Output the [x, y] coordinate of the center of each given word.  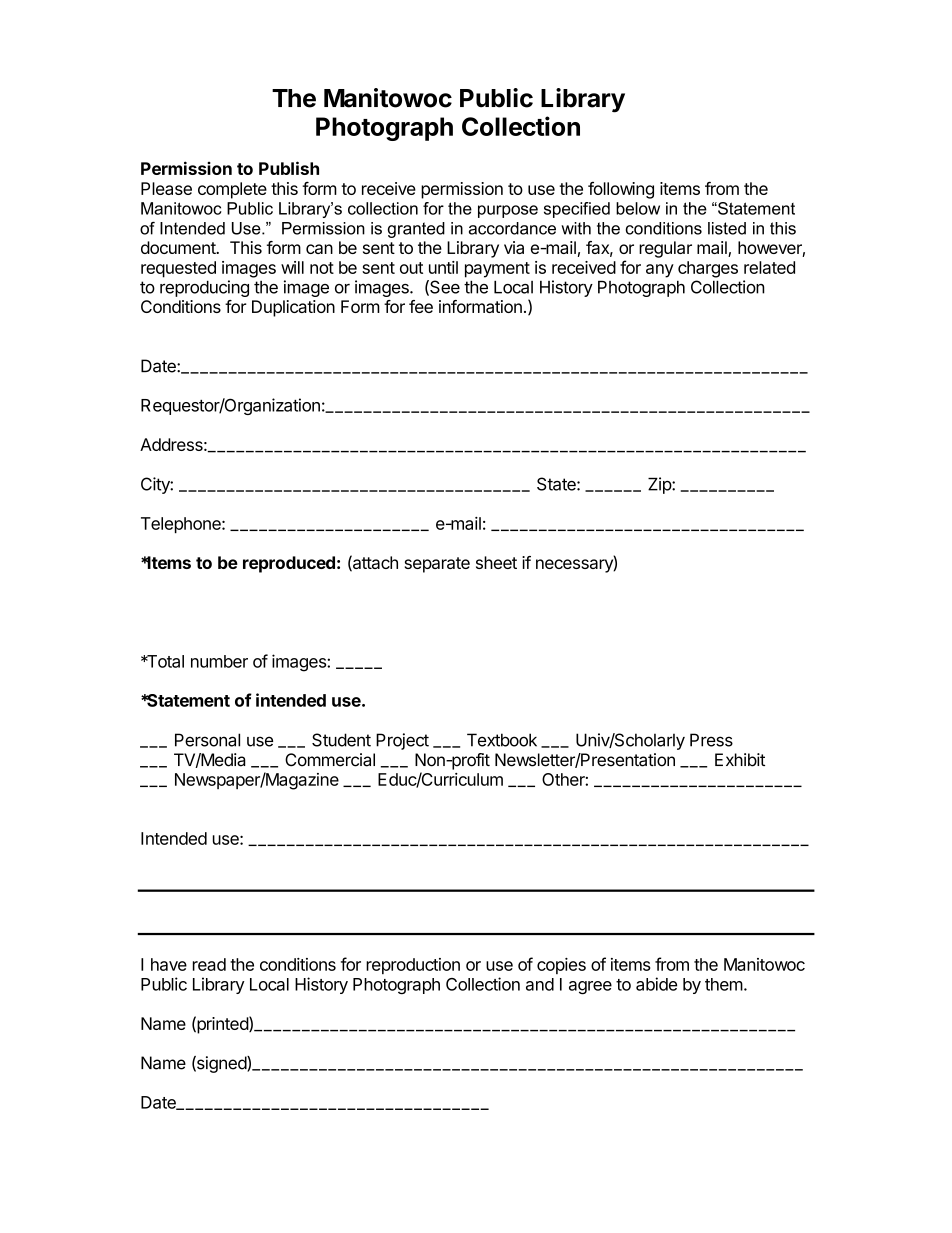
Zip [660, 485]
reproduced [289, 564]
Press [711, 740]
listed [727, 228]
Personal [207, 740]
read [209, 964]
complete [232, 190]
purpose [508, 211]
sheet [496, 562]
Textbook [502, 740]
